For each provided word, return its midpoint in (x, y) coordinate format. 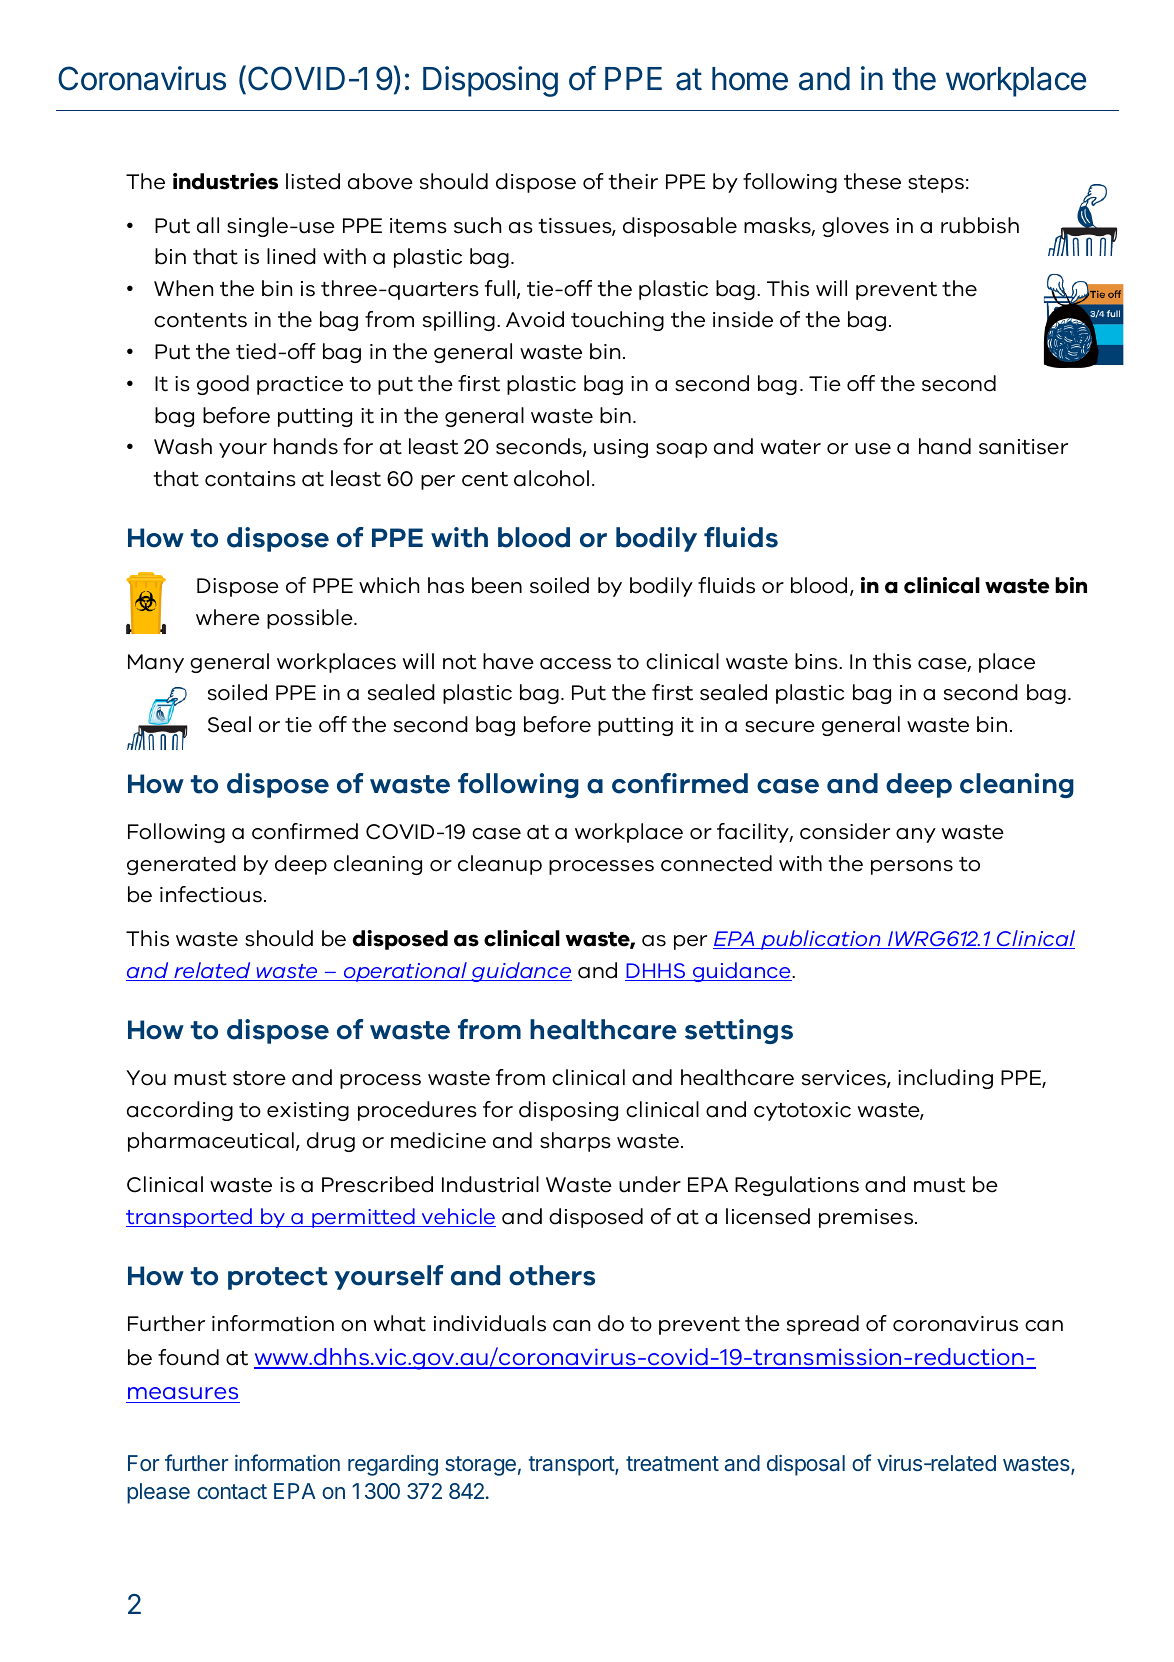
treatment (672, 1463)
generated (181, 865)
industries (225, 181)
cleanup (500, 865)
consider (845, 831)
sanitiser (1023, 447)
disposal (806, 1465)
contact (232, 1491)
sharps (575, 1142)
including (945, 1079)
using (621, 448)
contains (250, 479)
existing (308, 1111)
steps (936, 184)
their (633, 181)
